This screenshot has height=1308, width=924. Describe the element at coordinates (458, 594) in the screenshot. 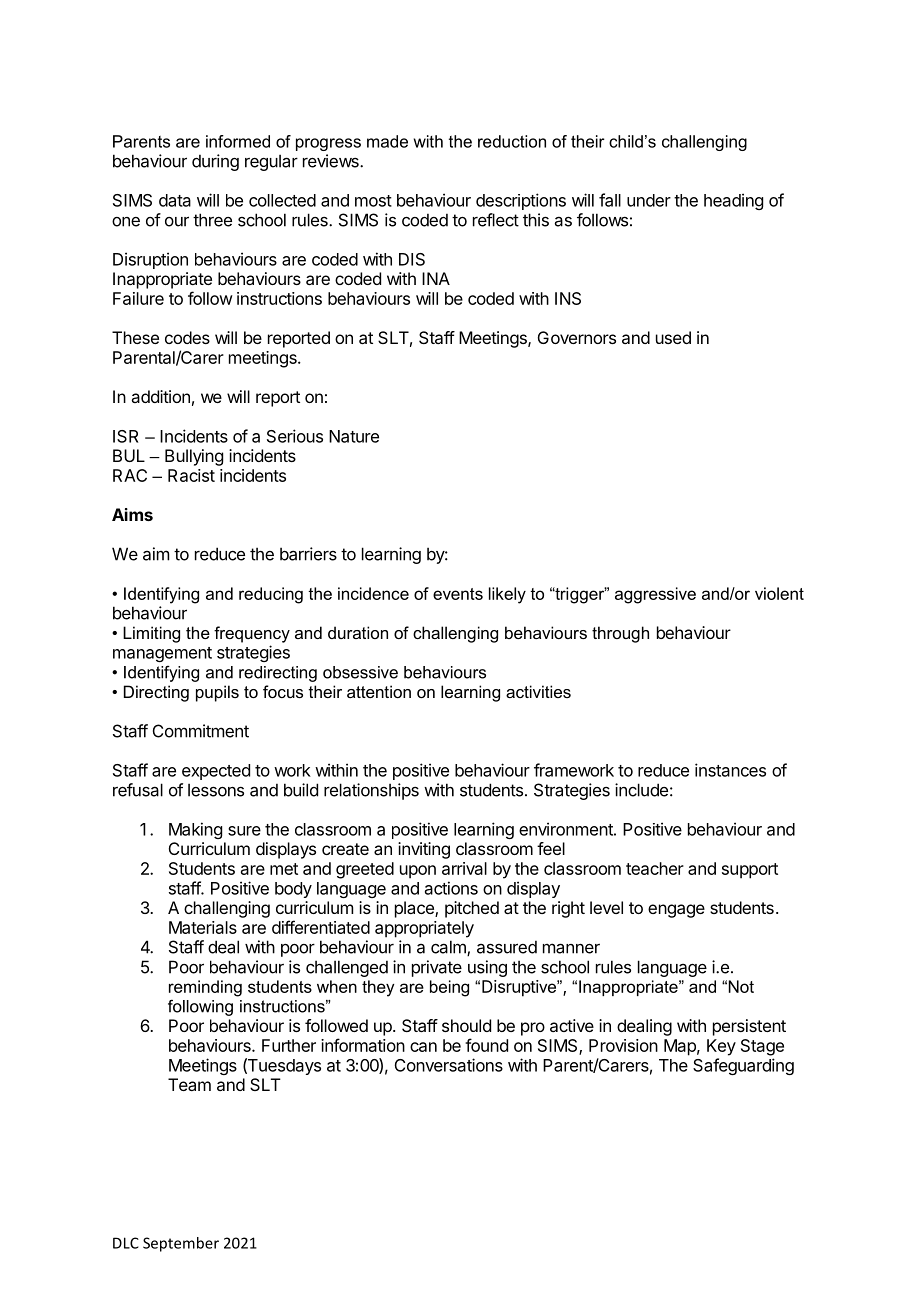

I see `events` at that location.
